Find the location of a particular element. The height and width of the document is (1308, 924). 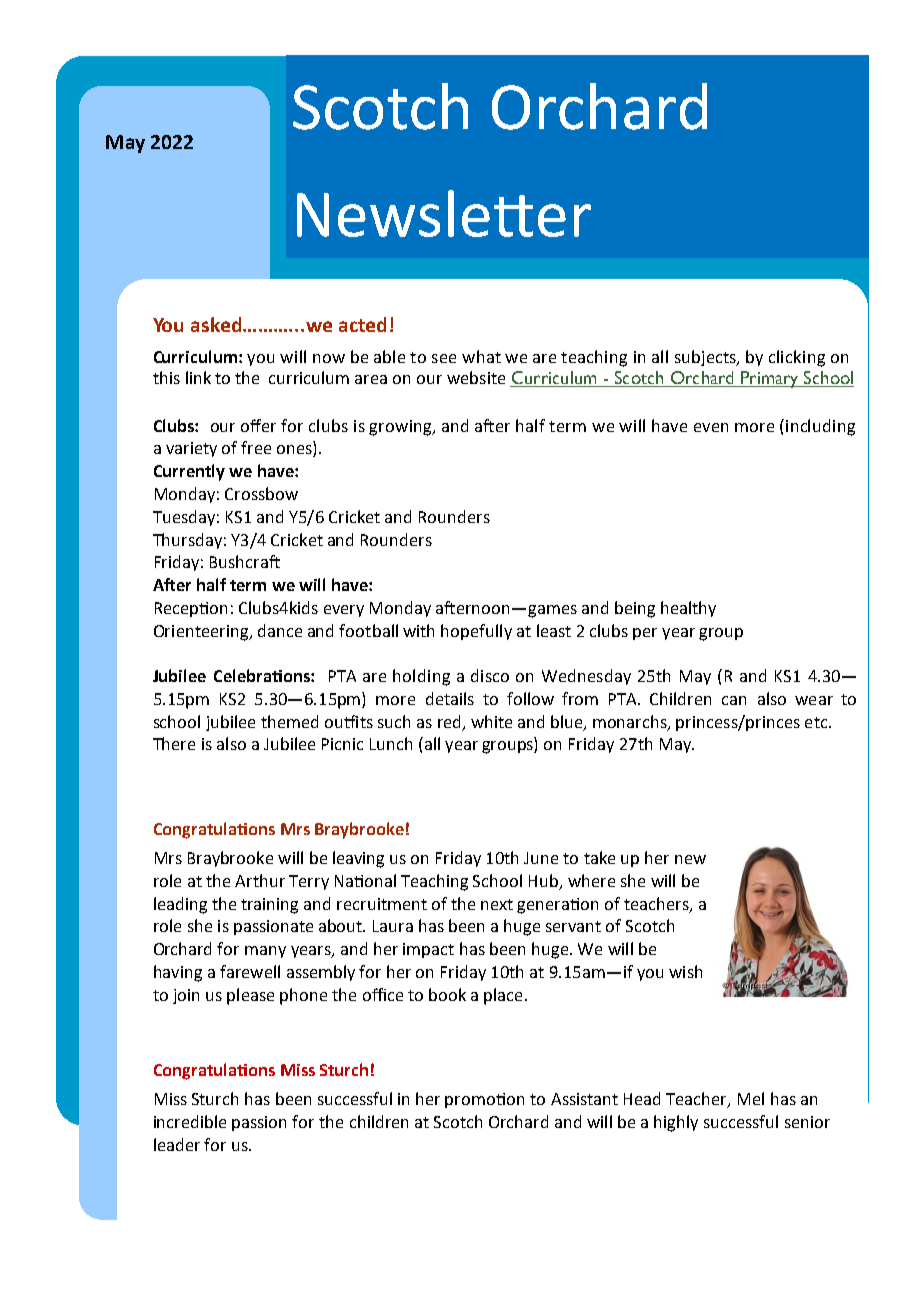

Newsletter is located at coordinates (444, 213).
